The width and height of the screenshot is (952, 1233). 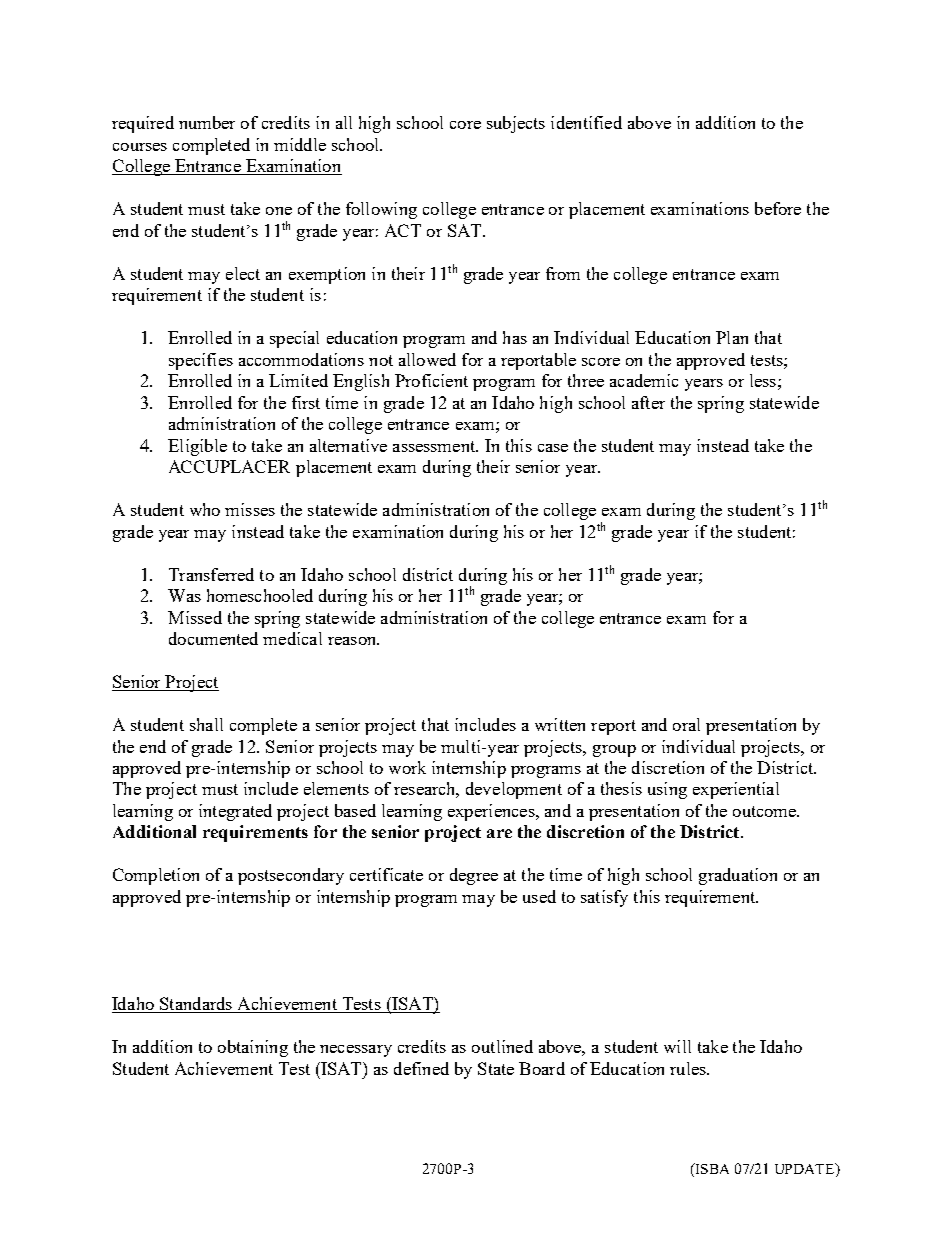 What do you see at coordinates (407, 767) in the screenshot?
I see `work` at bounding box center [407, 767].
